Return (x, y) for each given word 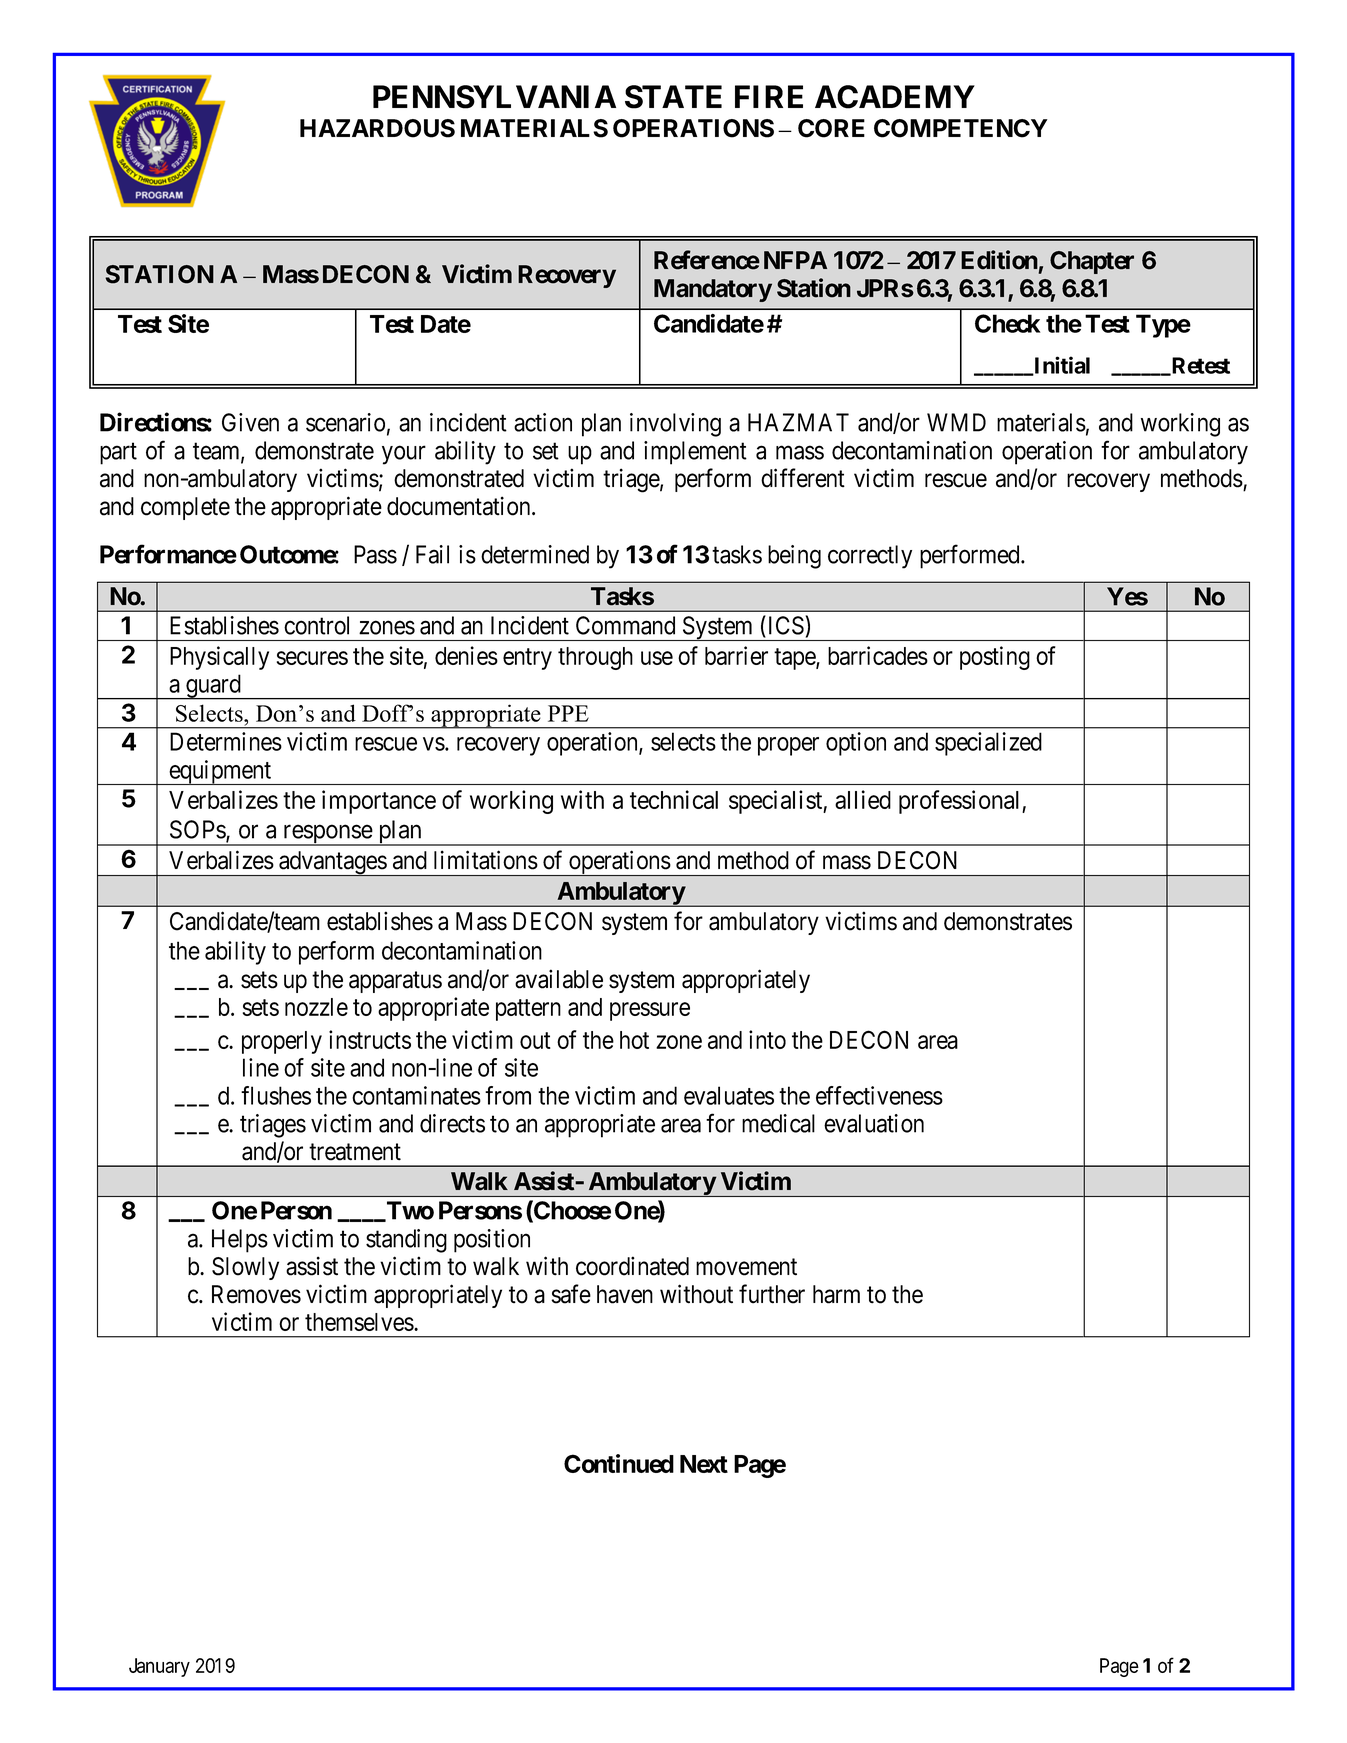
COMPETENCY (961, 128)
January (159, 1667)
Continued (619, 1463)
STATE (673, 97)
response (327, 835)
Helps (240, 1241)
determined (535, 554)
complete (185, 508)
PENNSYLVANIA (494, 97)
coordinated (632, 1266)
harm (836, 1294)
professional (961, 802)
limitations (486, 860)
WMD (956, 422)
